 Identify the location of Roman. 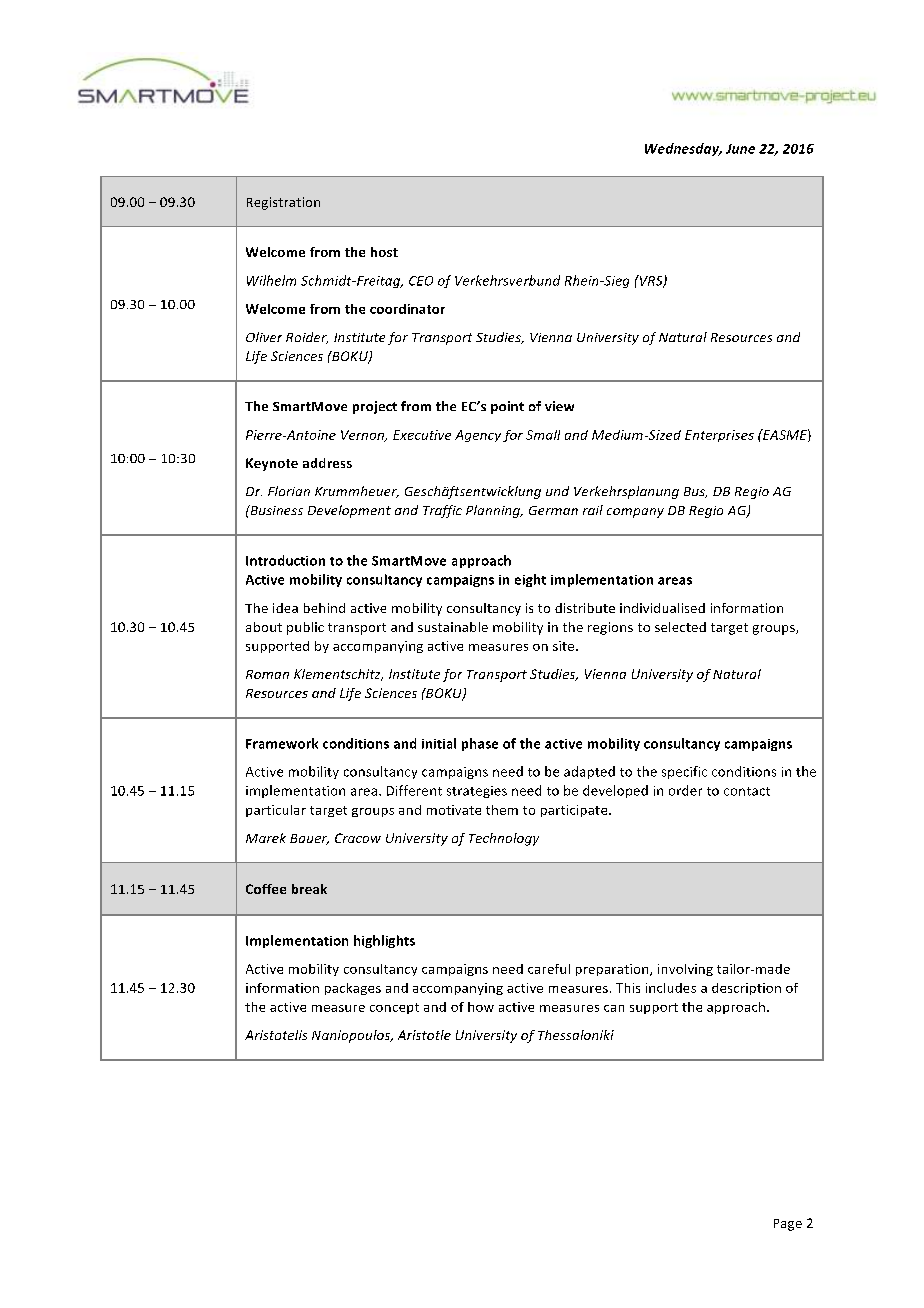
(267, 674).
